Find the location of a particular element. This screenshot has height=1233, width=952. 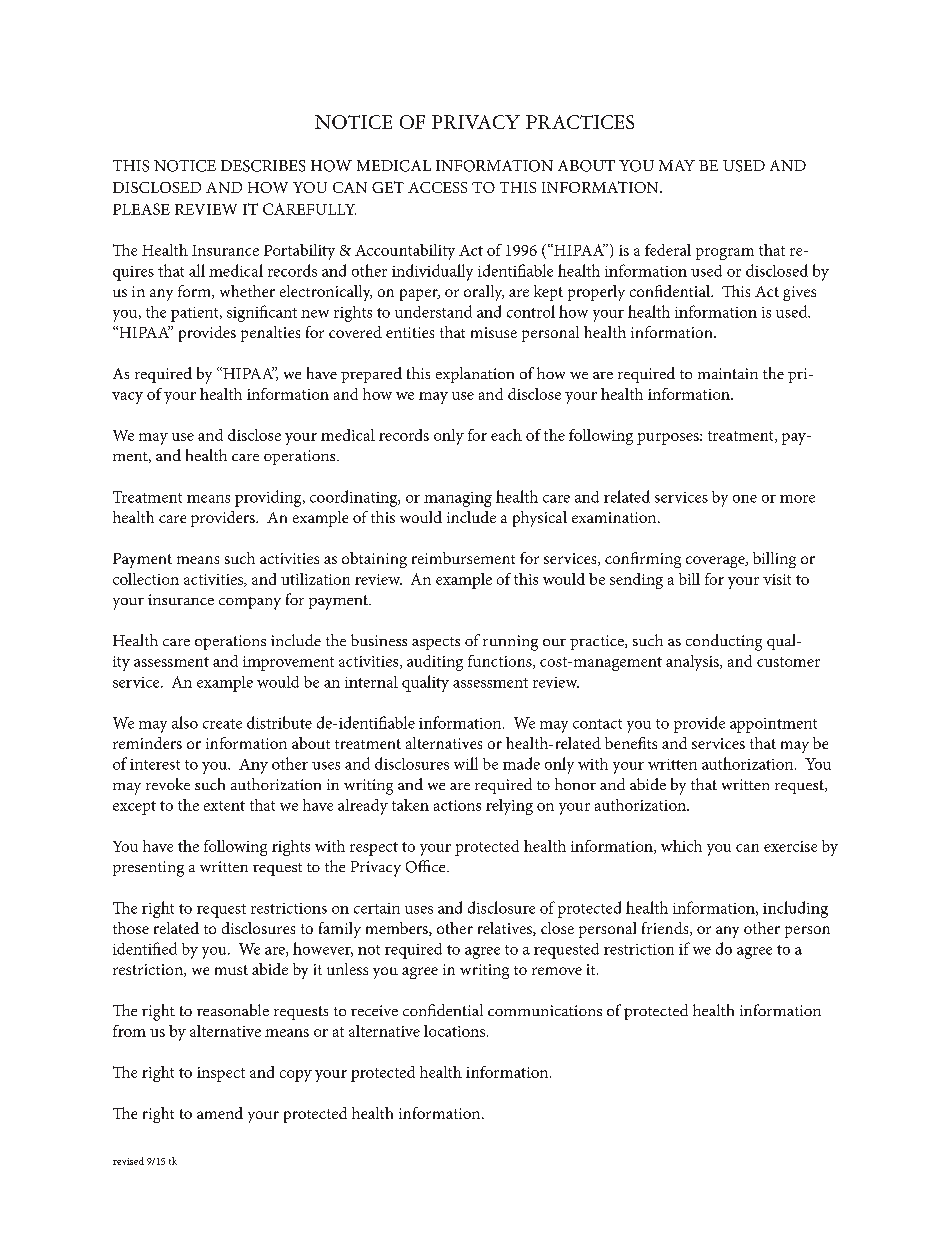

locations is located at coordinates (456, 1031).
